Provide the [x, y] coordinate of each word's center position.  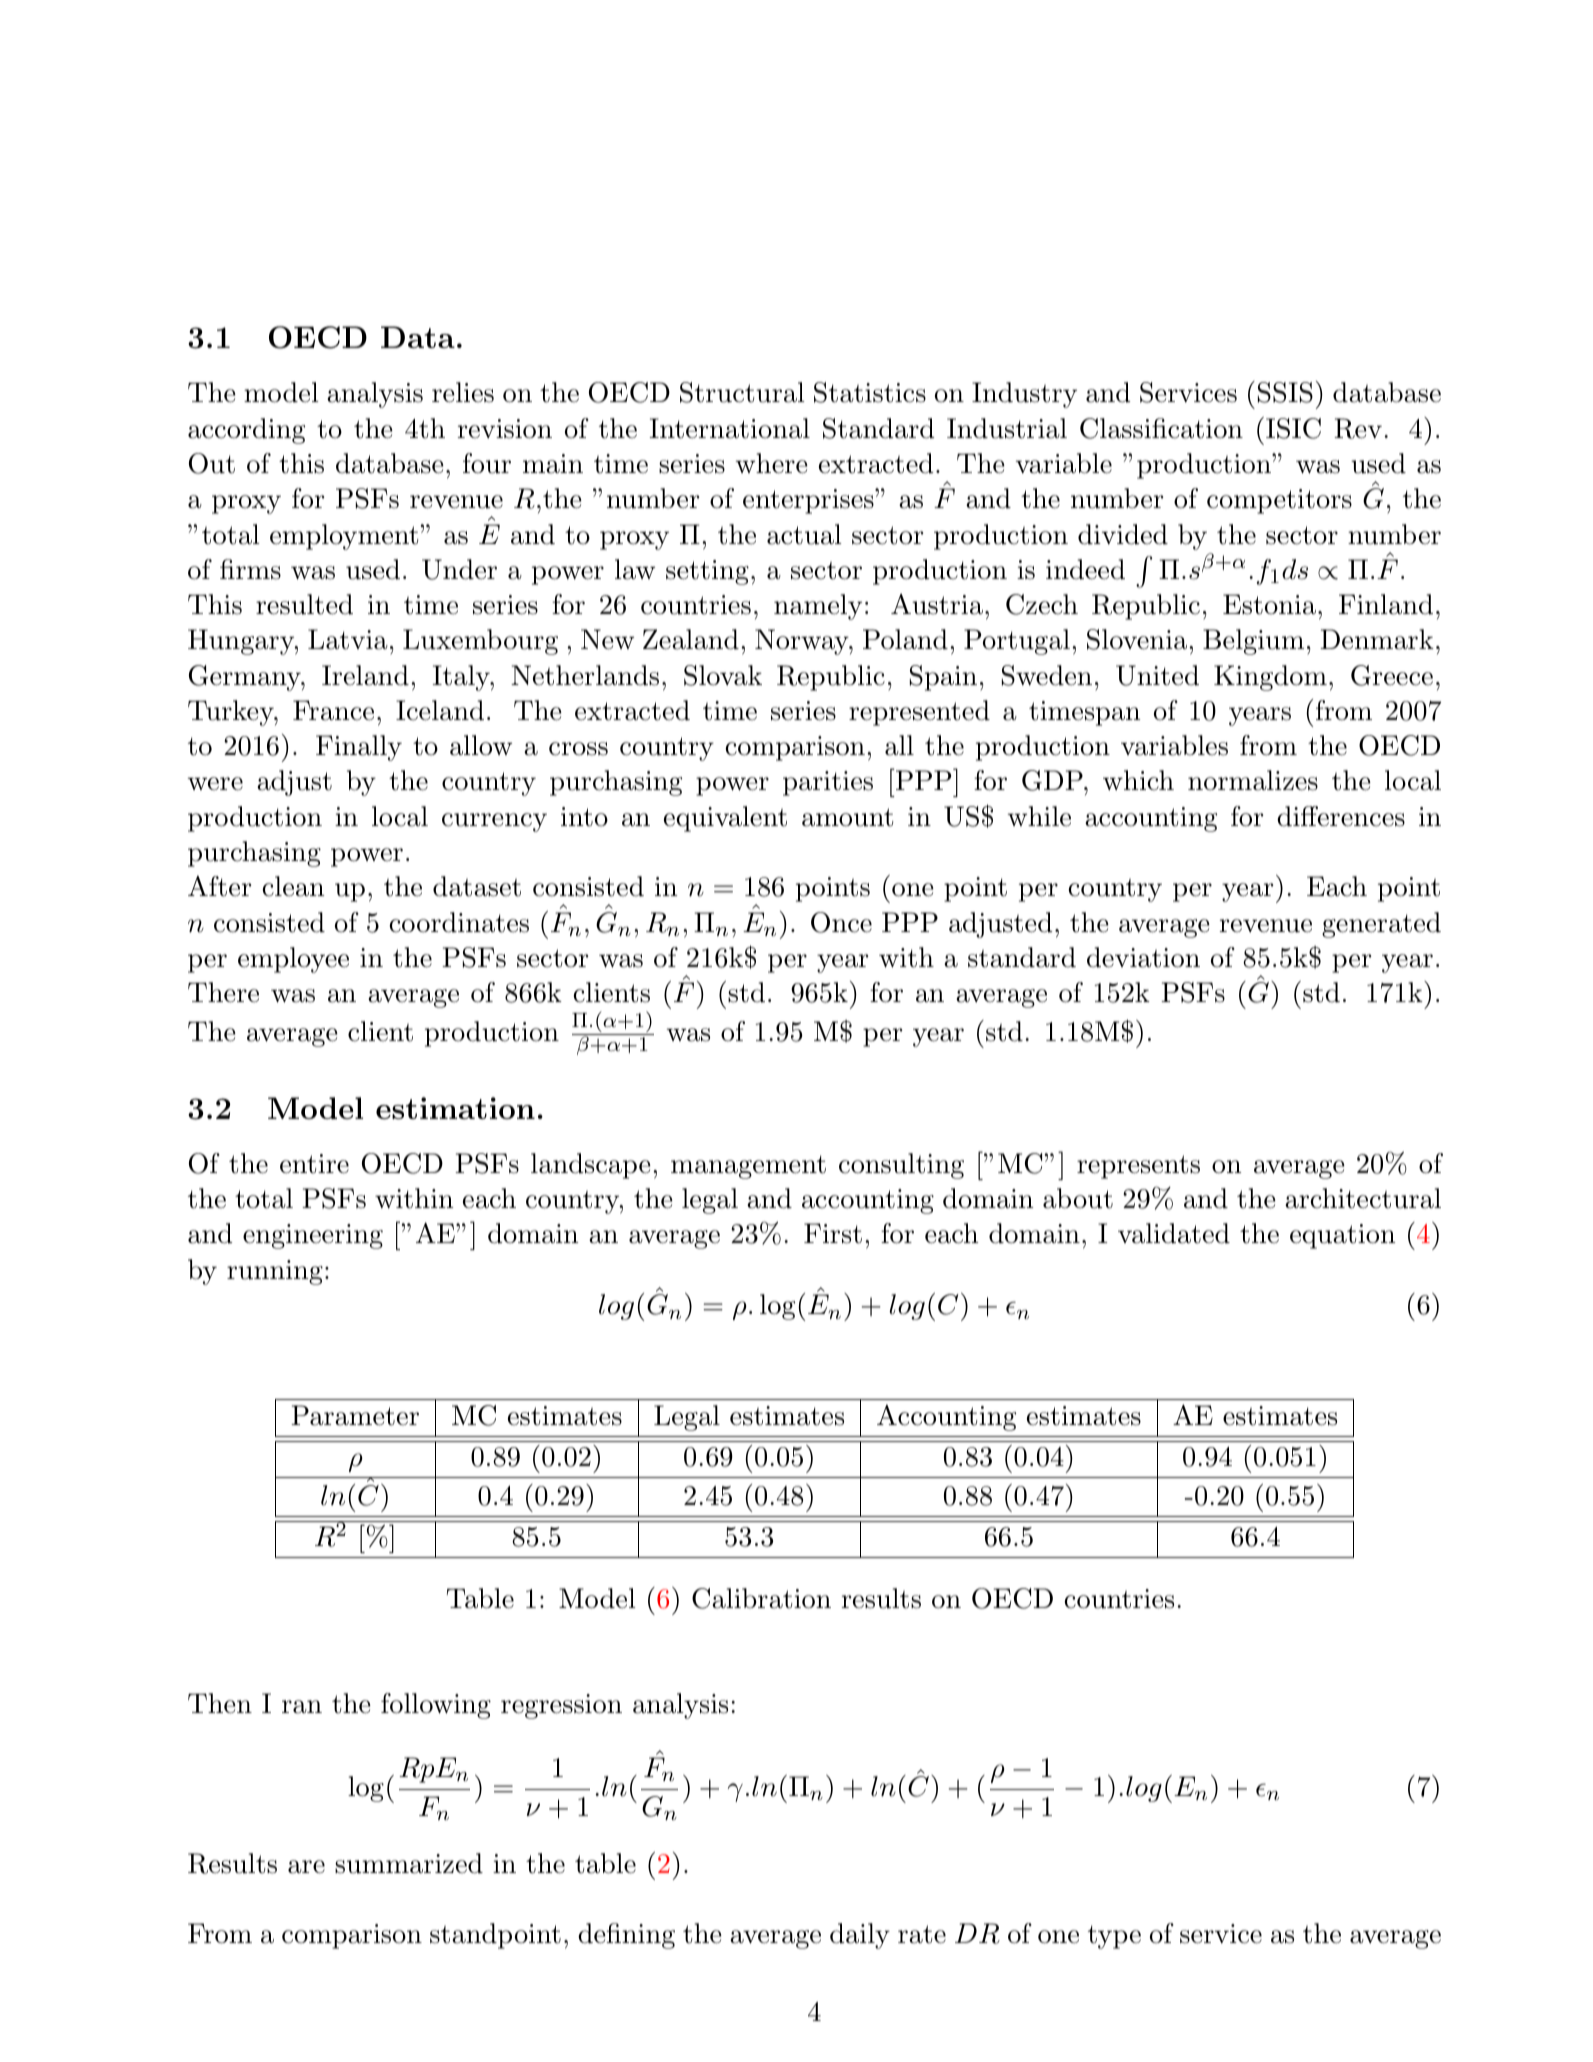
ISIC [1292, 428]
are [306, 1867]
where [772, 463]
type [1114, 1937]
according [246, 431]
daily [860, 1936]
